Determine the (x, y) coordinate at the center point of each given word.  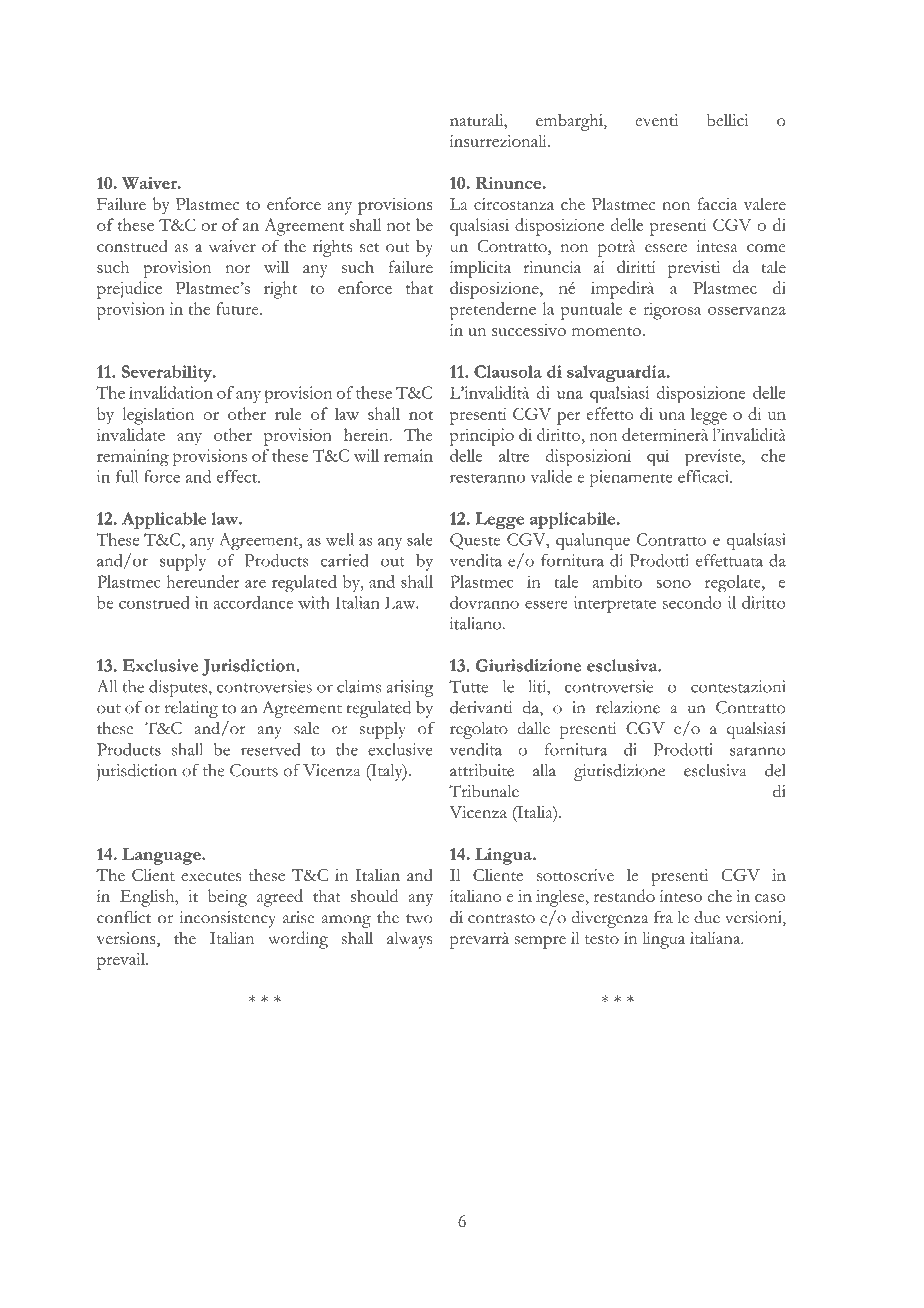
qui (658, 458)
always (409, 940)
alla (544, 770)
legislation (158, 416)
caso (770, 898)
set (369, 247)
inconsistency (227, 919)
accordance (253, 602)
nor (238, 269)
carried (344, 560)
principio (482, 437)
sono (674, 584)
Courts (254, 770)
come (766, 248)
